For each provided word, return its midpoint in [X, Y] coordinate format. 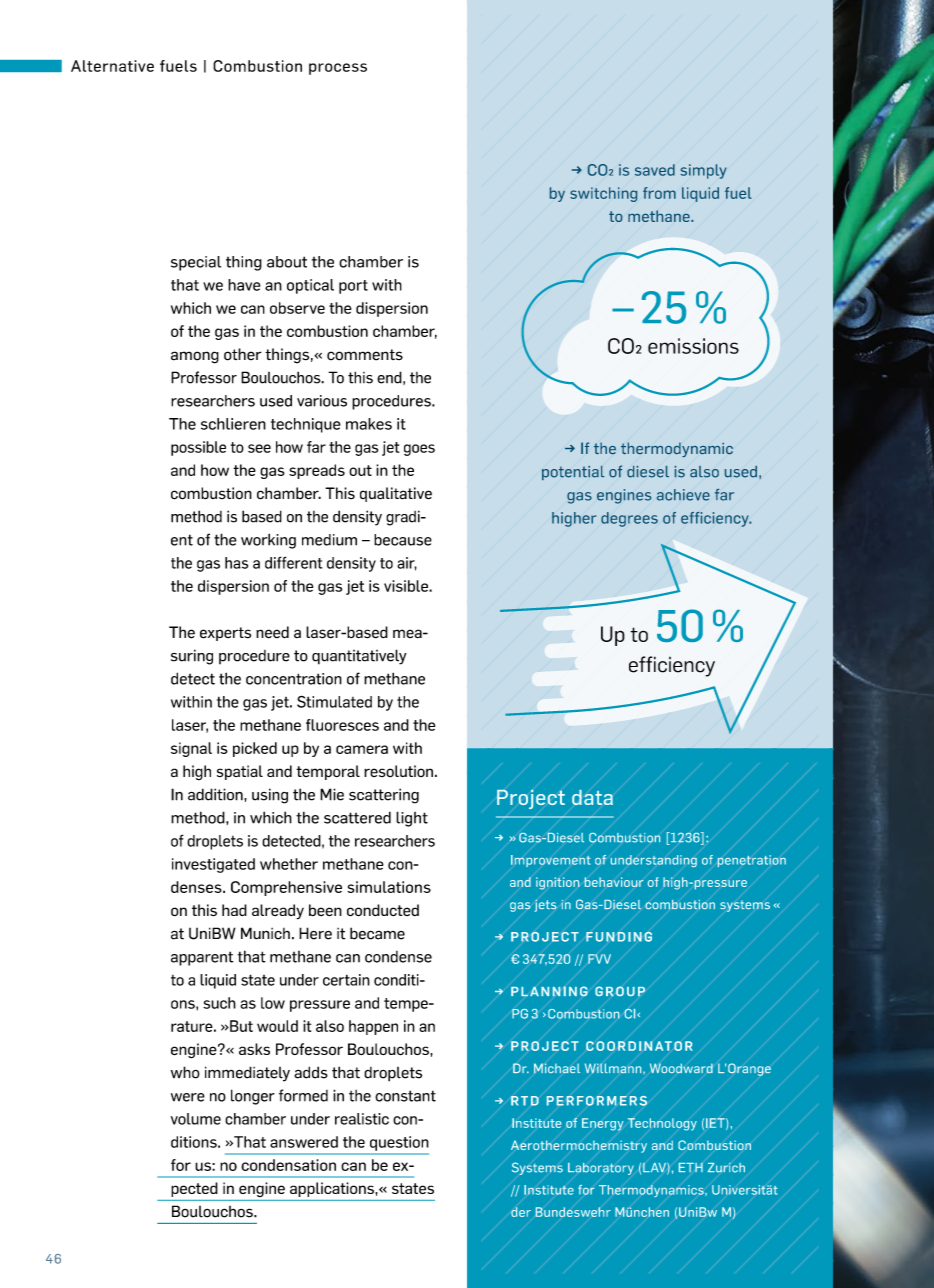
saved [655, 170]
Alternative [112, 66]
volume [196, 1119]
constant [405, 1096]
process [338, 69]
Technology [662, 1124]
